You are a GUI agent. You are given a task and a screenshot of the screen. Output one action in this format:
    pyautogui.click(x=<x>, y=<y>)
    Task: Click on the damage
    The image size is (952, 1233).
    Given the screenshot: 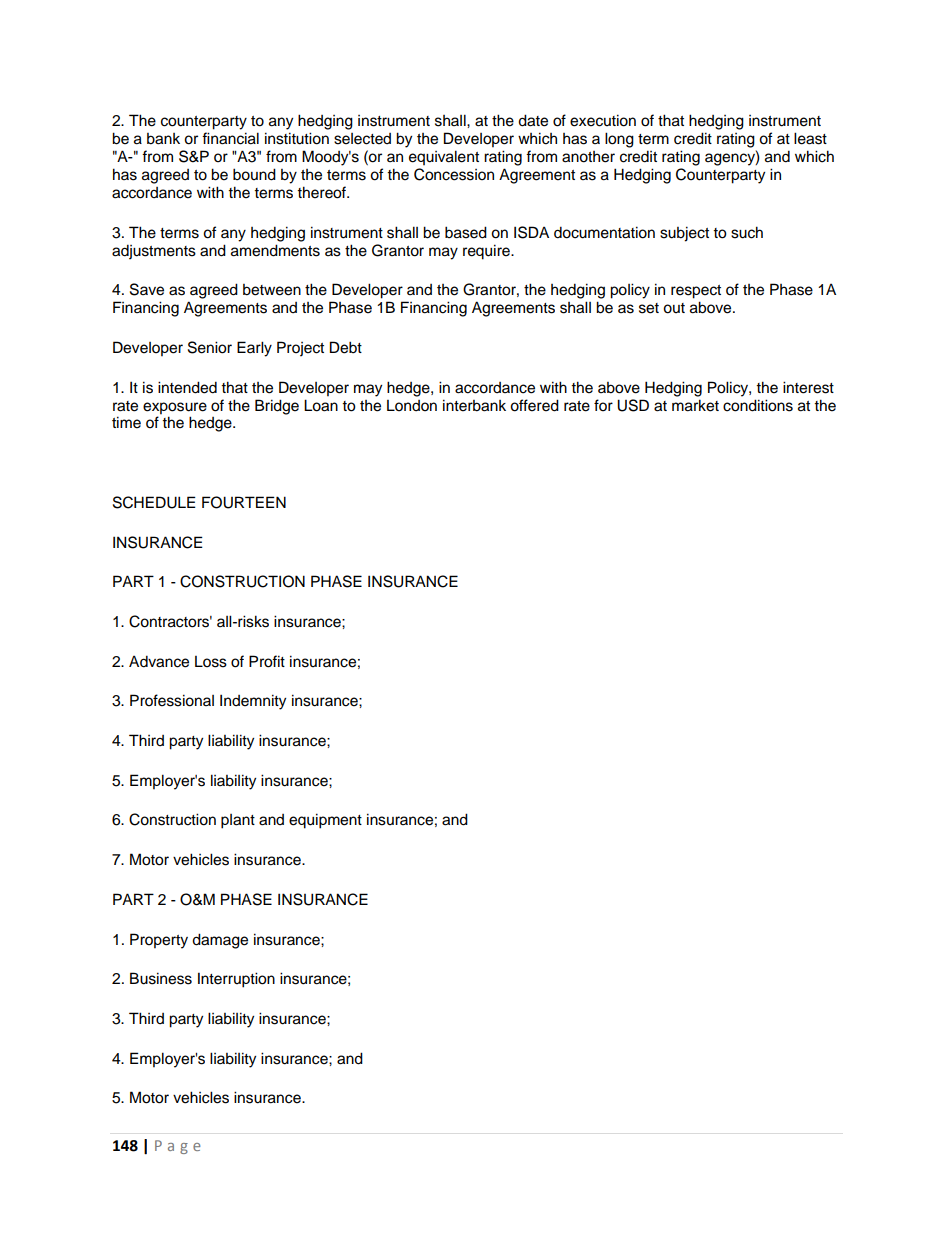 What is the action you would take?
    pyautogui.click(x=220, y=941)
